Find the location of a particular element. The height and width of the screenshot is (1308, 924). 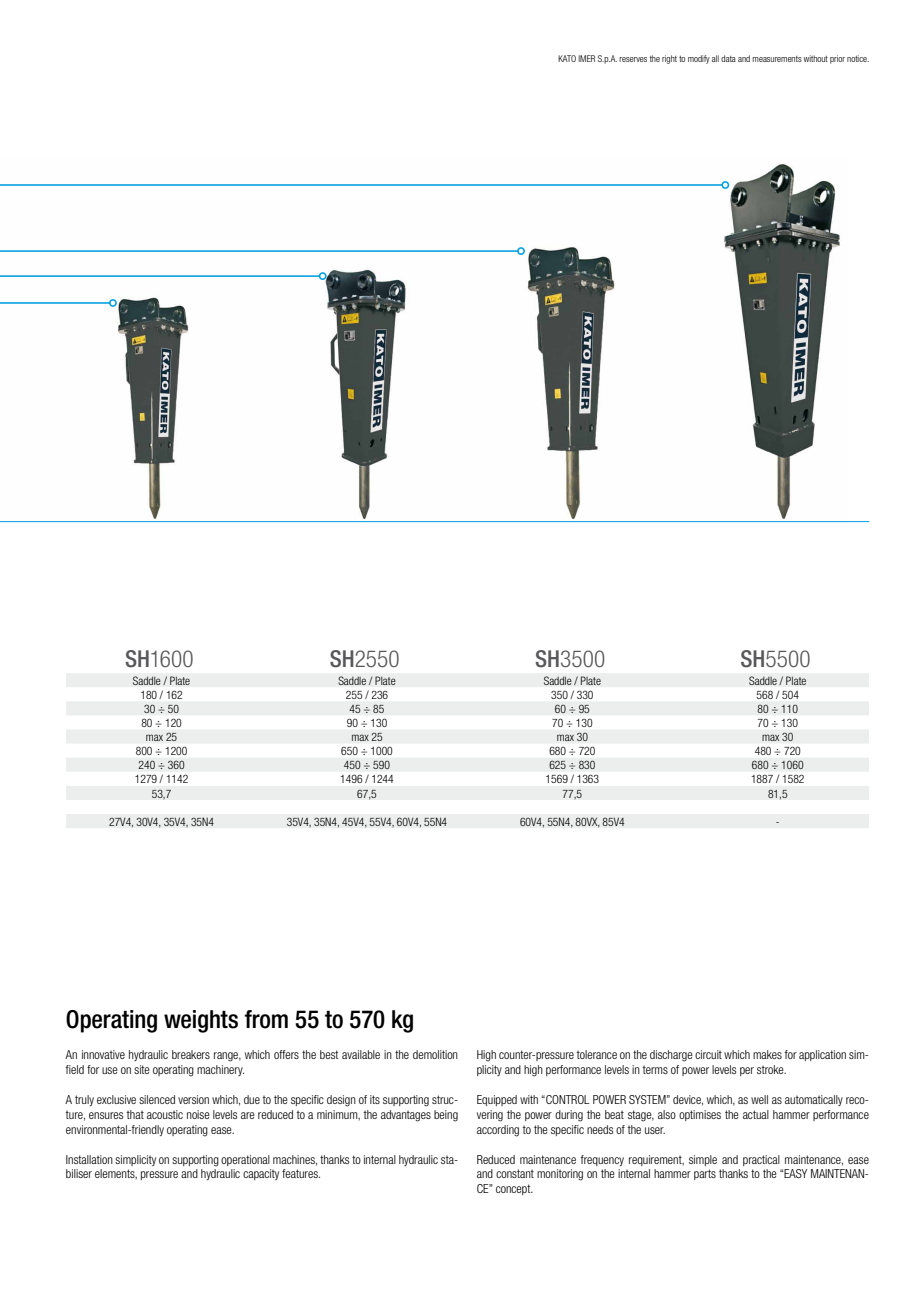

right is located at coordinates (669, 59).
